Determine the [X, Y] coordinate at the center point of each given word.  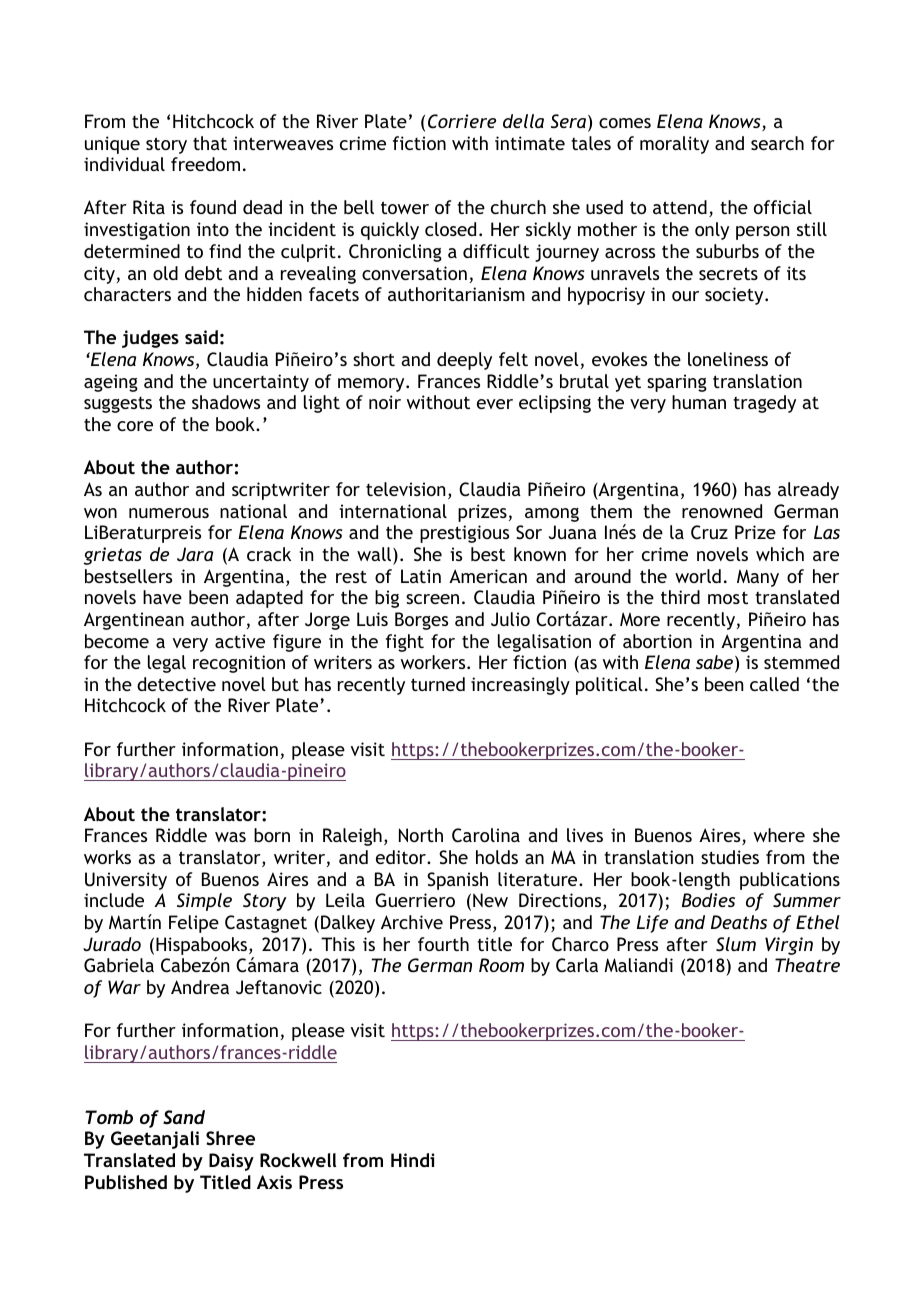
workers [434, 662]
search [777, 143]
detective [176, 684]
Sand [184, 1117]
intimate [530, 143]
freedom [205, 164]
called [774, 684]
